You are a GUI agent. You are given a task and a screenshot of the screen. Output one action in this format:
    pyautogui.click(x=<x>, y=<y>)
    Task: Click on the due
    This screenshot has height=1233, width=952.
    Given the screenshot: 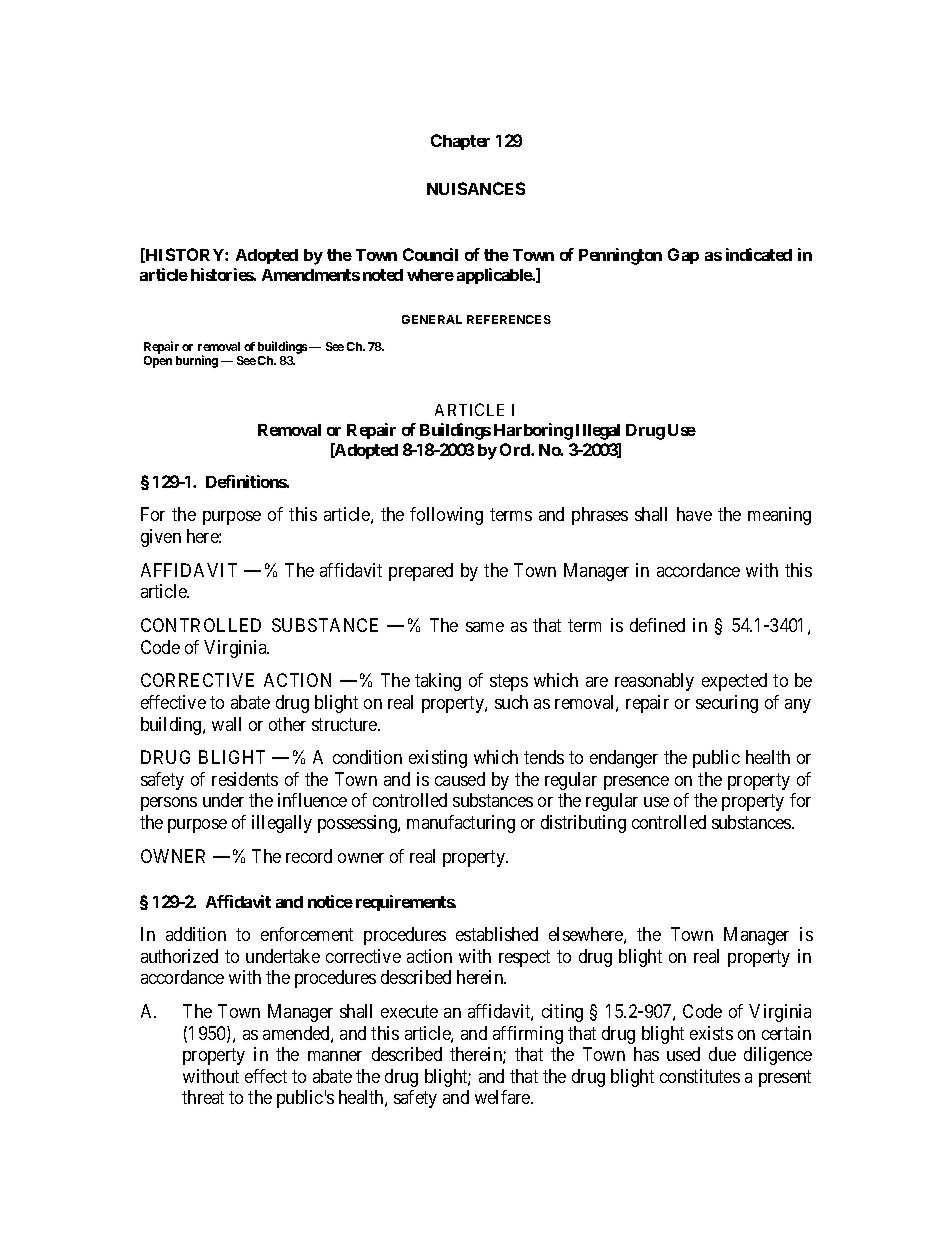 What is the action you would take?
    pyautogui.click(x=722, y=1054)
